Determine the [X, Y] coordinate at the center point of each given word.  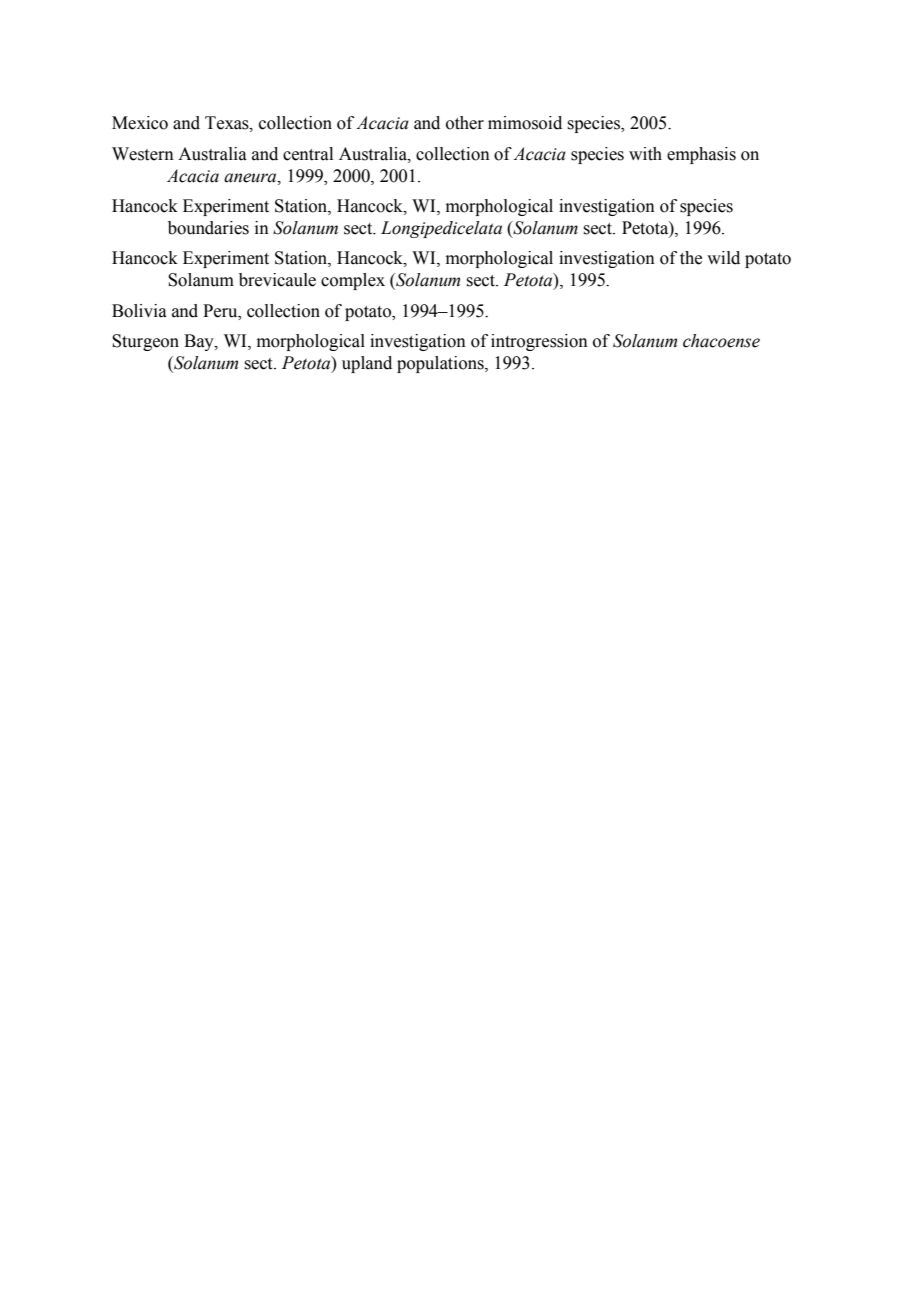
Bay [200, 342]
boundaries [208, 228]
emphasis [701, 155]
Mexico [140, 123]
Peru [221, 311]
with [645, 154]
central [308, 154]
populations [441, 364]
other [465, 123]
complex [353, 281]
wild [723, 258]
